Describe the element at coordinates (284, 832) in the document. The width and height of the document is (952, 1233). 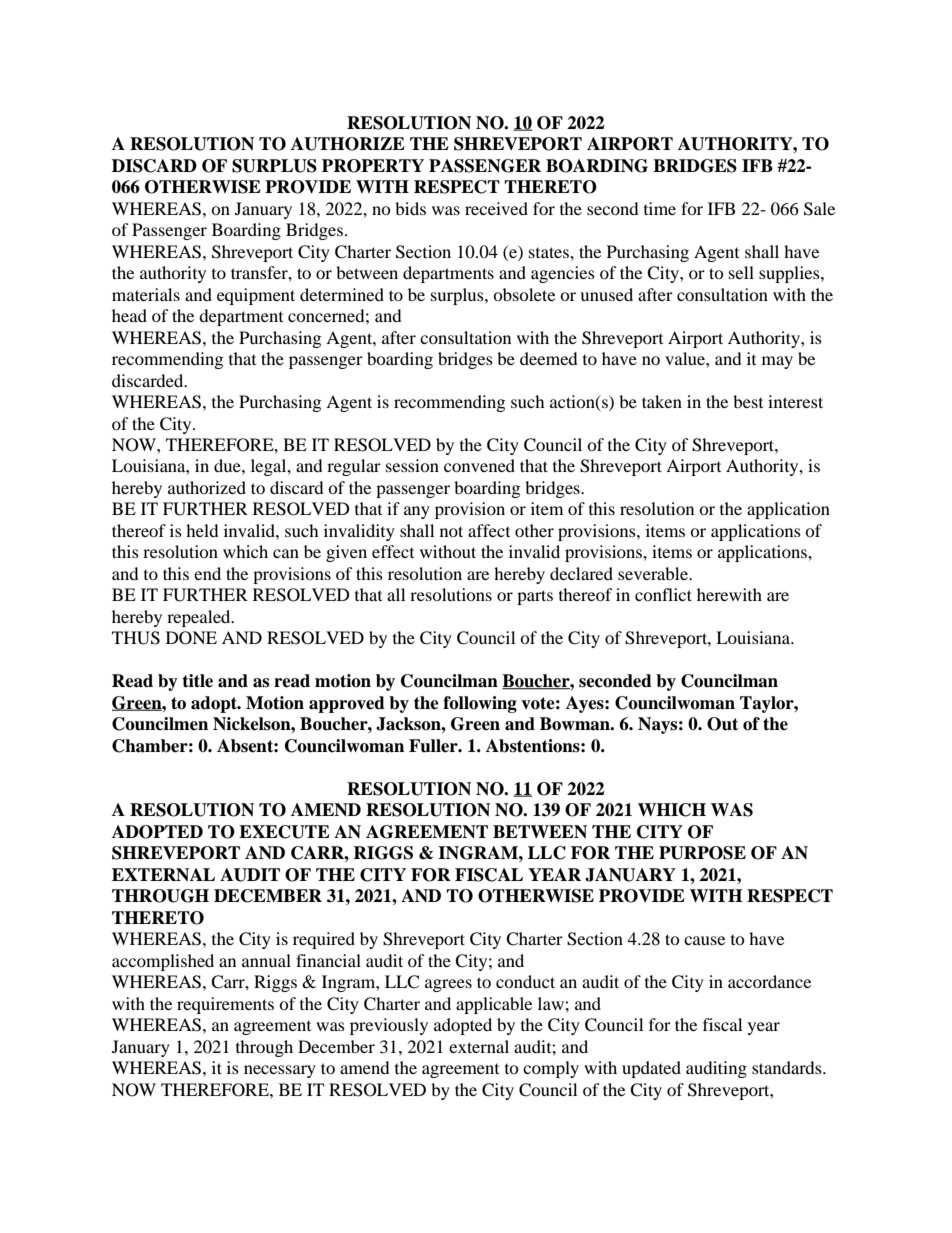
I see `EXECUTE` at that location.
